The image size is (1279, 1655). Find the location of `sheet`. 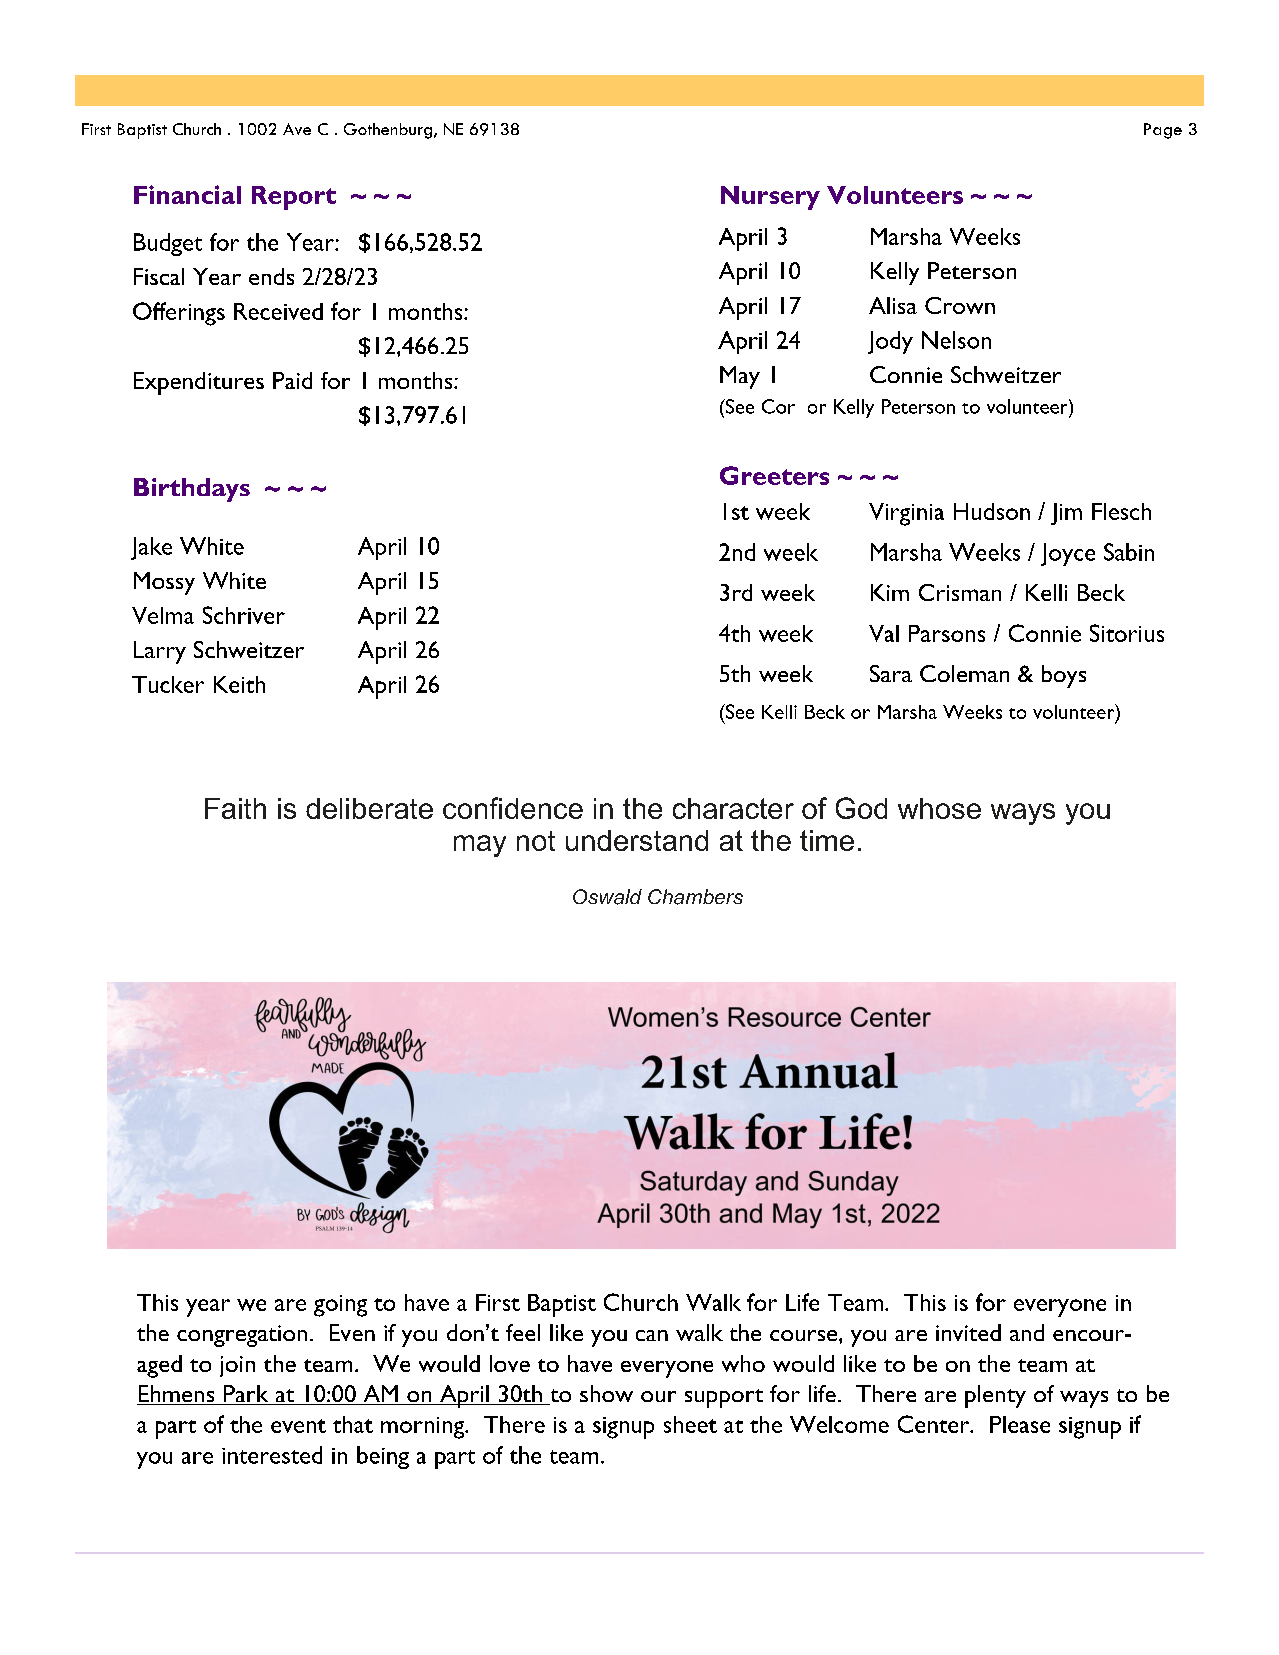

sheet is located at coordinates (690, 1424).
